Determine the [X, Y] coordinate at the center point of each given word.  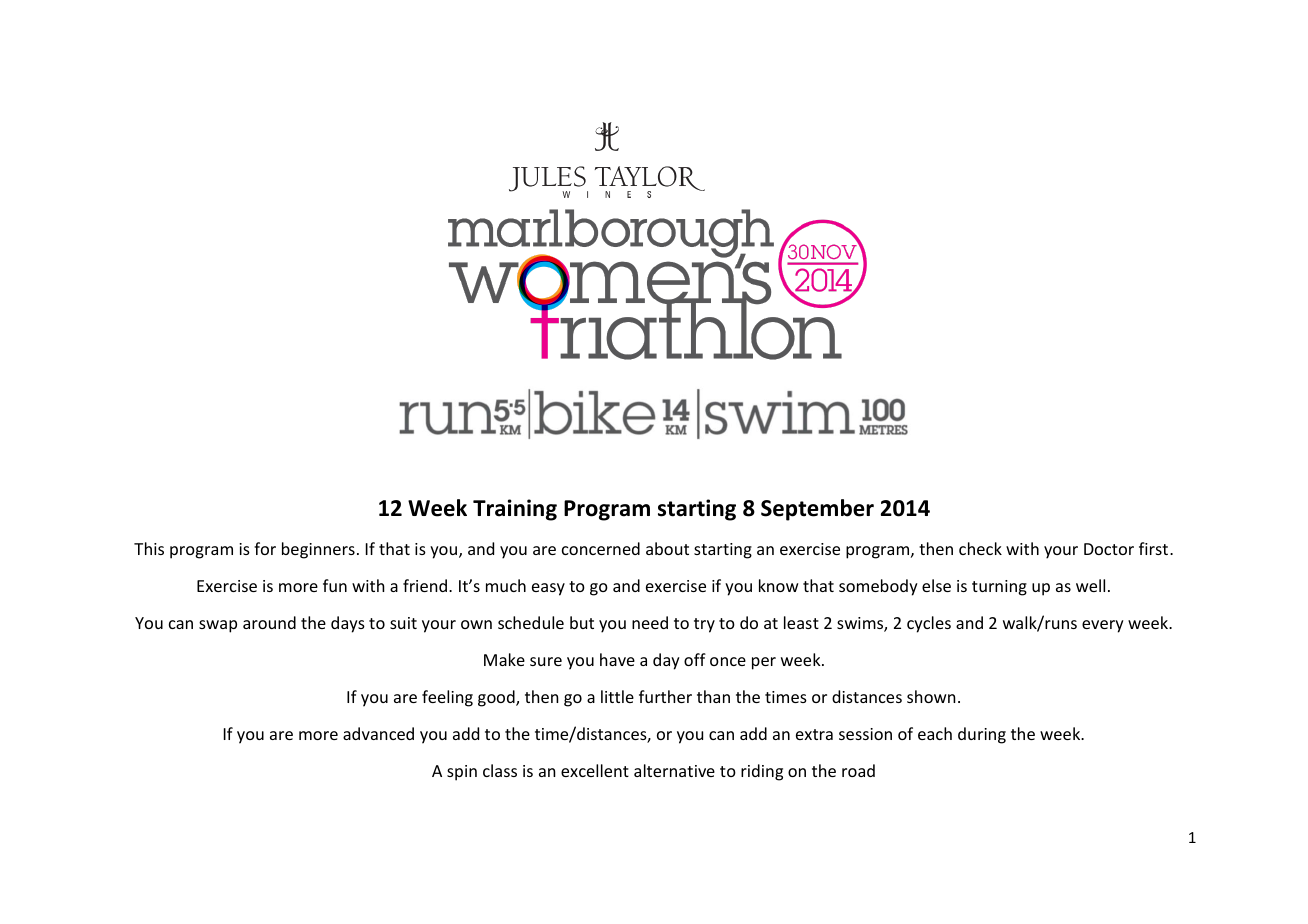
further [665, 696]
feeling [447, 698]
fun [335, 585]
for [265, 548]
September [817, 510]
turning [999, 588]
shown [931, 696]
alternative [674, 770]
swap [218, 626]
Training [515, 510]
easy [548, 589]
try [704, 625]
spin [462, 773]
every [1103, 626]
